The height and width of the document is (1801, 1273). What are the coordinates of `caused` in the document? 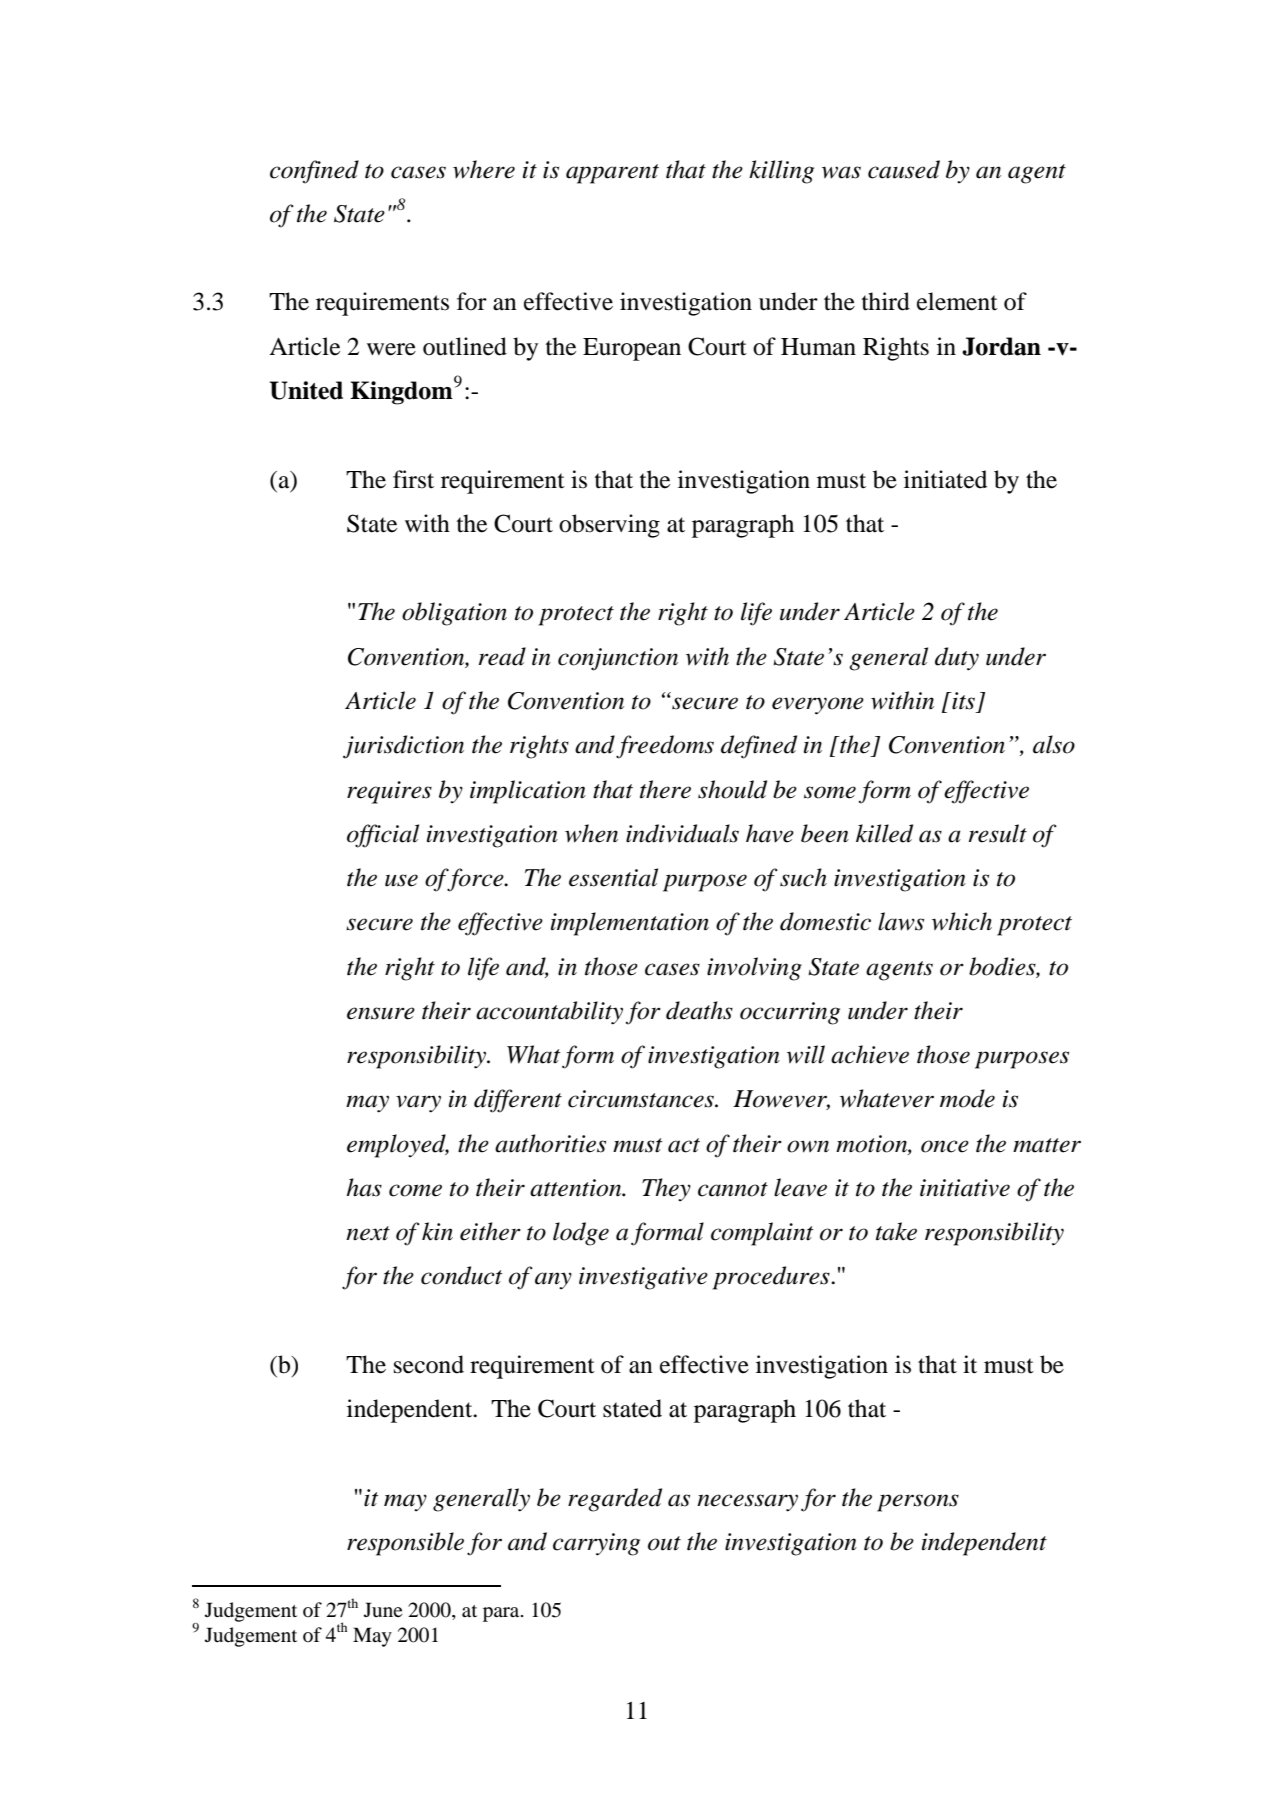 It's located at (904, 169).
